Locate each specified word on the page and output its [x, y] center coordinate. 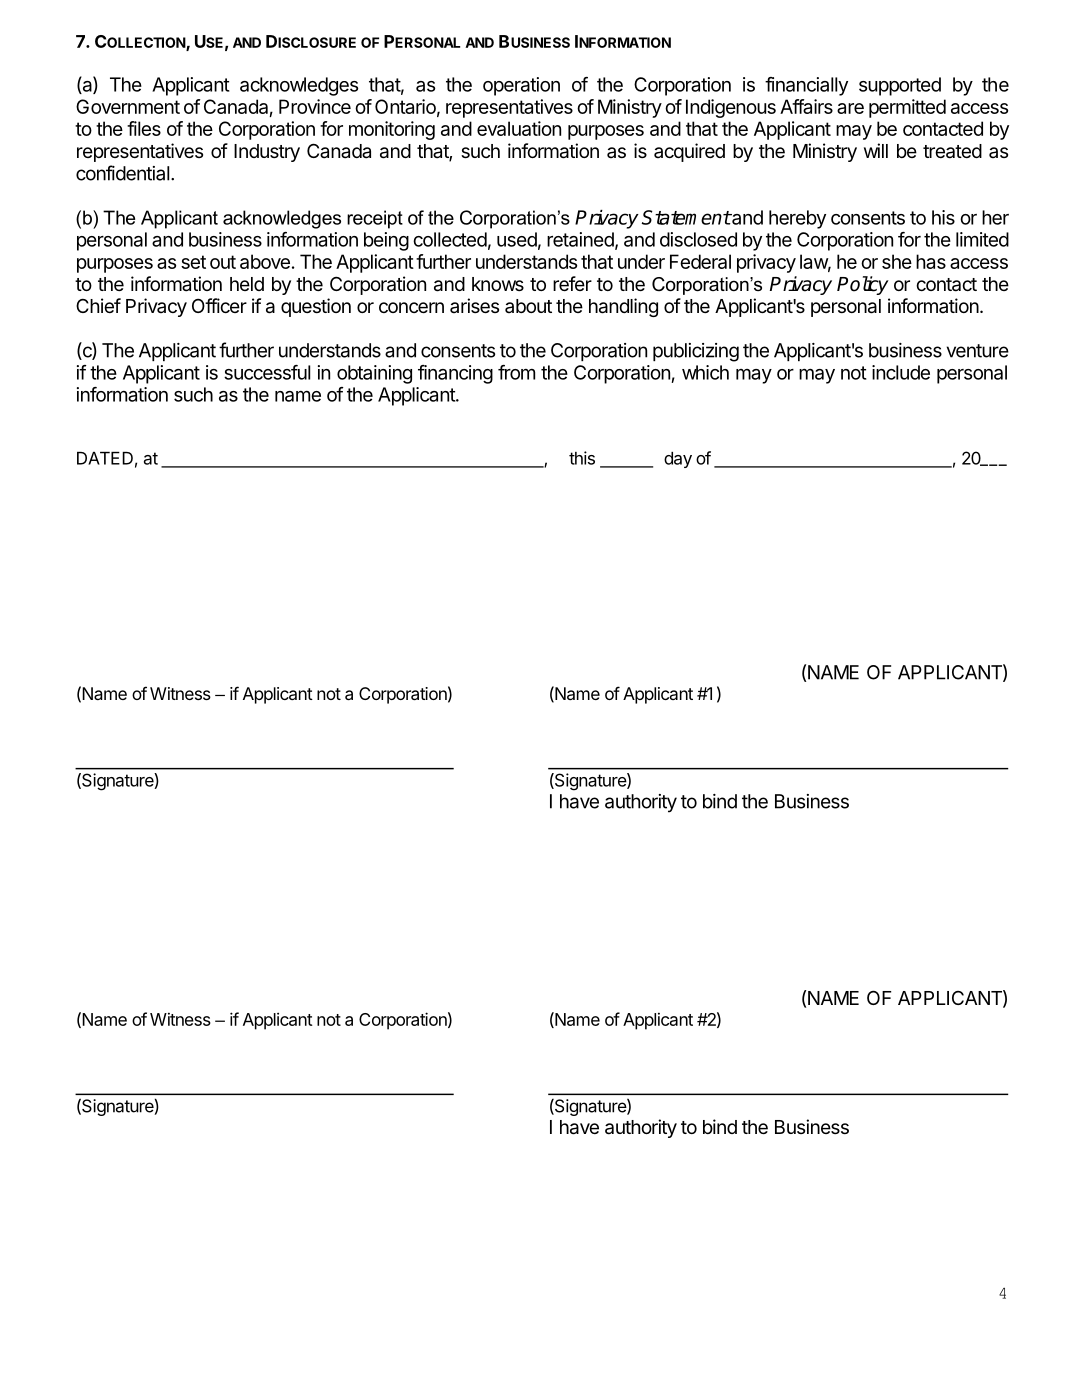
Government [128, 106]
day [678, 460]
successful [267, 372]
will [876, 150]
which [705, 372]
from [516, 372]
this [582, 458]
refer [572, 283]
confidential [124, 173]
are [850, 108]
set [193, 262]
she [897, 261]
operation [521, 86]
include [901, 372]
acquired [689, 152]
